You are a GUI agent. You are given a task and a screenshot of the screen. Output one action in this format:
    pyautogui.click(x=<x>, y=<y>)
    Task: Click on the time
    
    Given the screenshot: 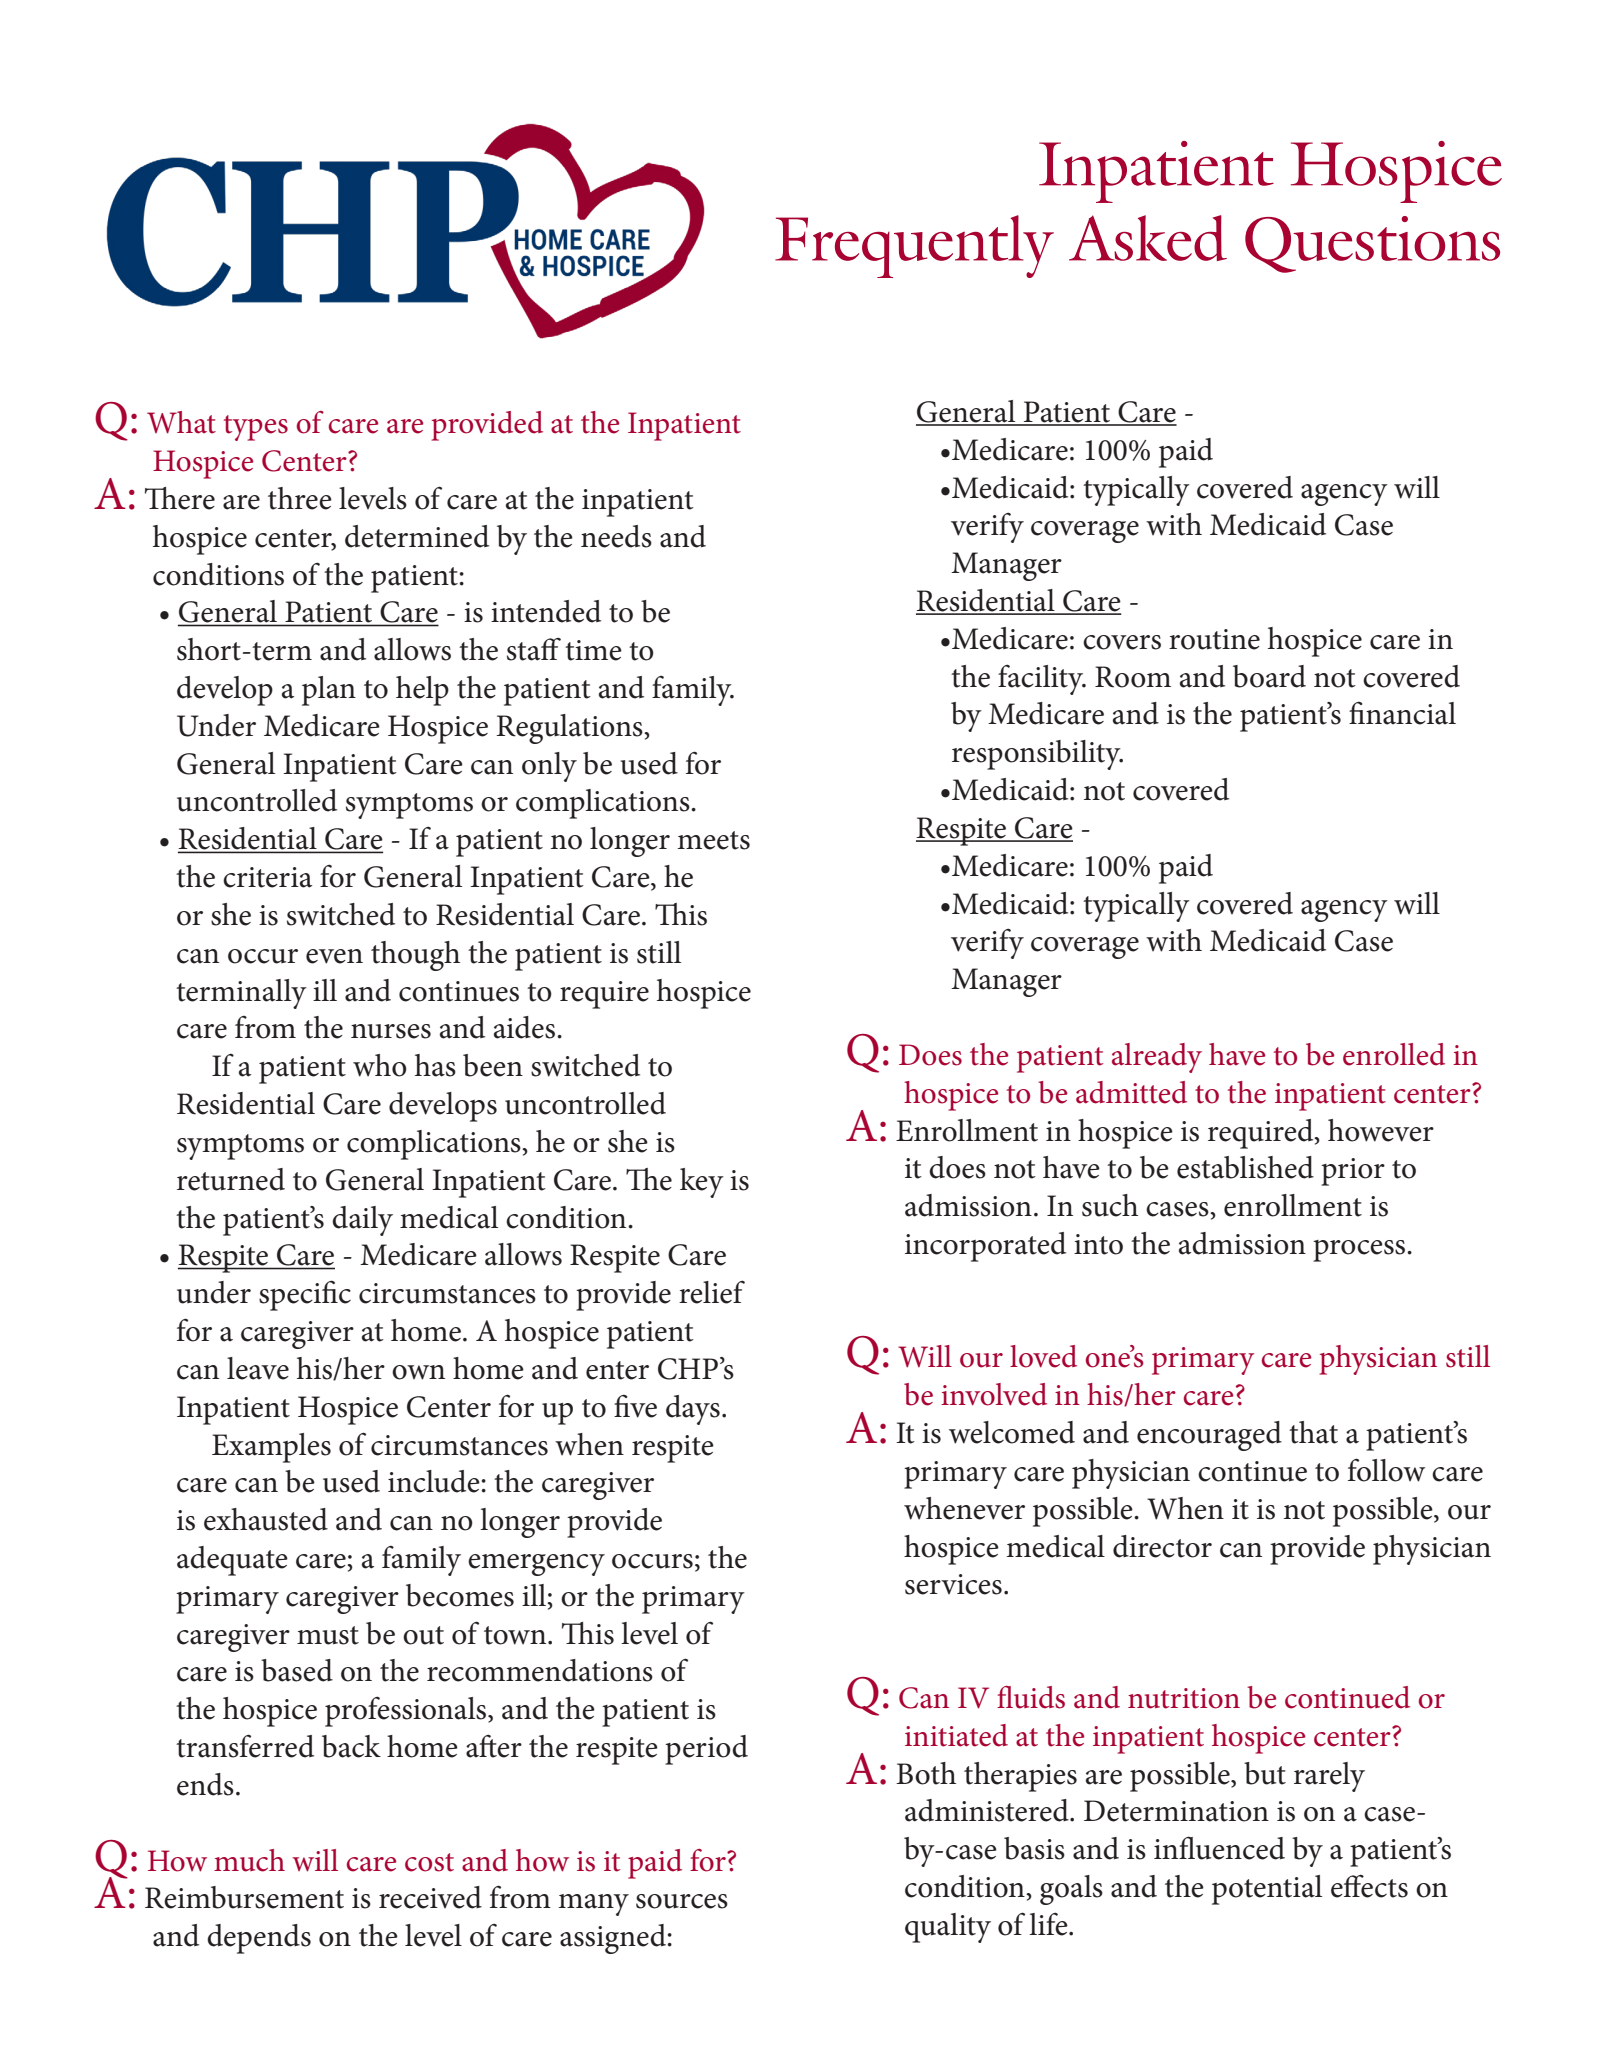 What is the action you would take?
    pyautogui.click(x=593, y=650)
